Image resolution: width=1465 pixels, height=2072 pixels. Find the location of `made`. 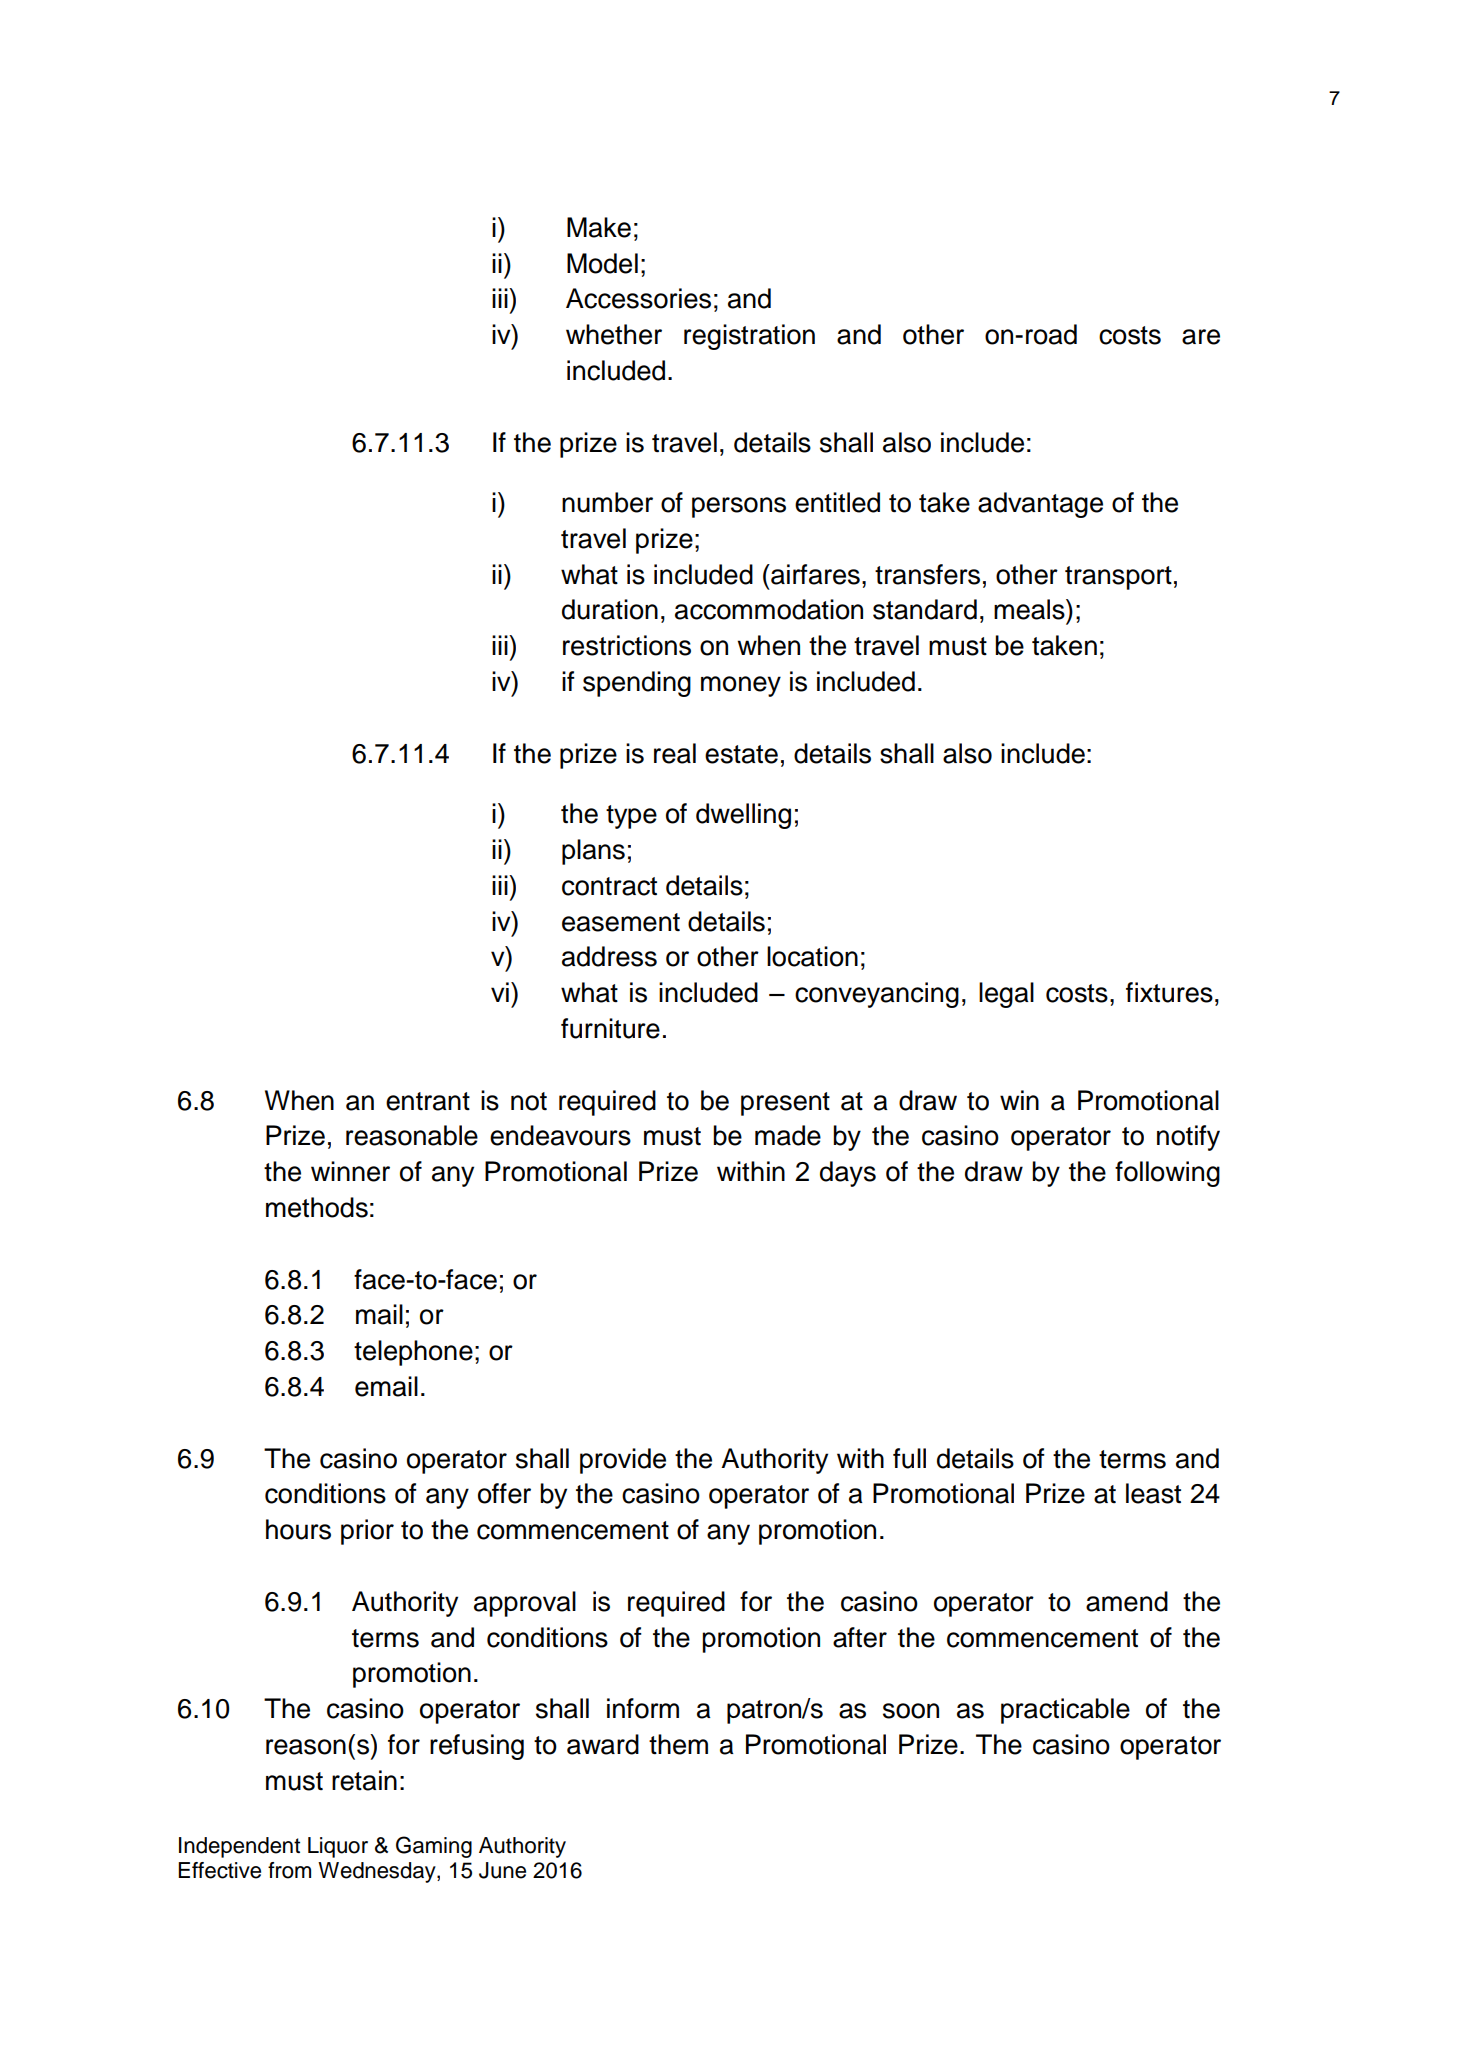

made is located at coordinates (788, 1135).
